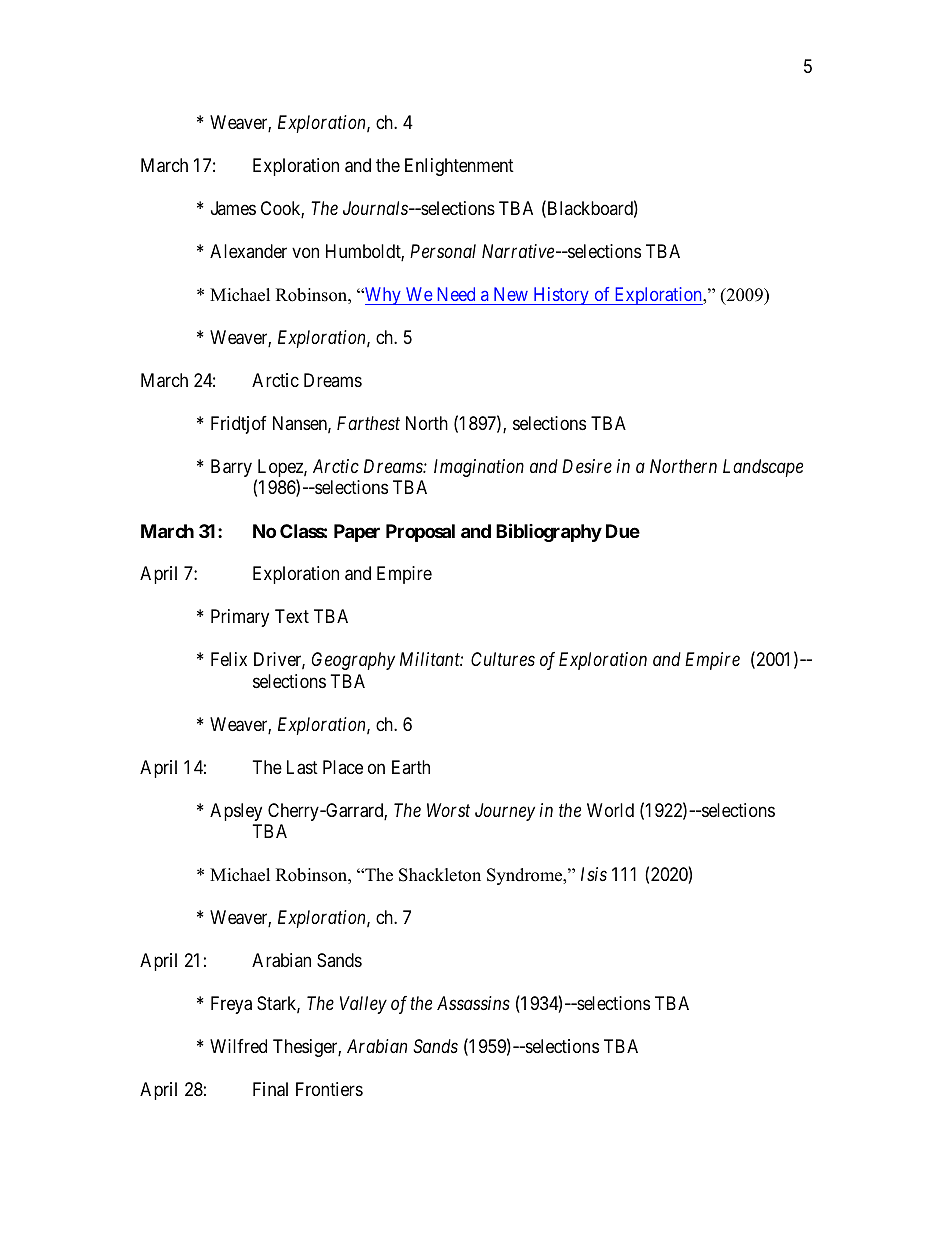 The image size is (952, 1233). What do you see at coordinates (479, 468) in the screenshot?
I see `Imagination` at bounding box center [479, 468].
